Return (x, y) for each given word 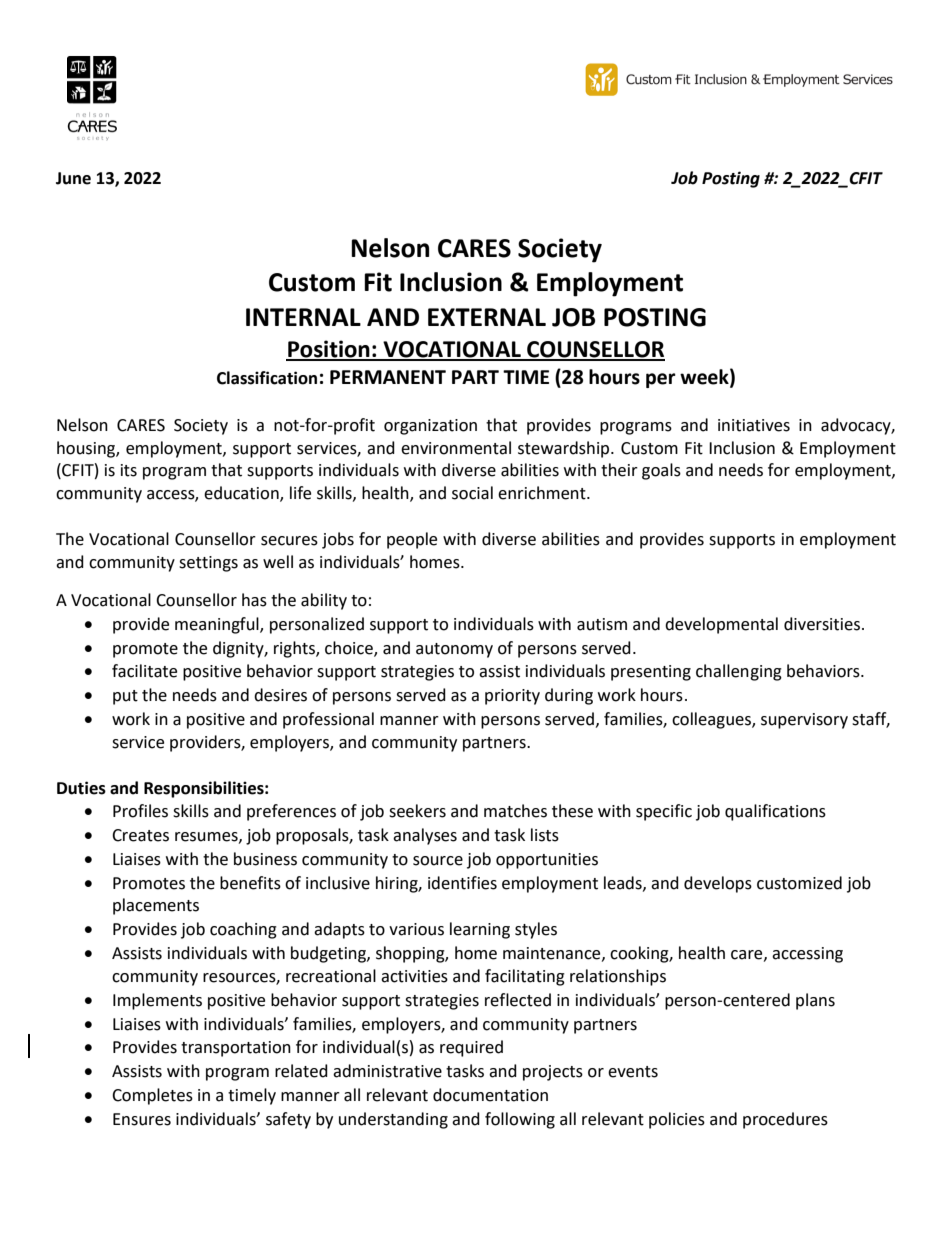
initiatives (754, 425)
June (73, 178)
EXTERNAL (487, 317)
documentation (490, 1095)
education (242, 494)
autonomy (454, 650)
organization (430, 427)
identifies (462, 883)
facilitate (144, 671)
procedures (785, 1120)
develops (718, 884)
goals (661, 471)
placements (156, 906)
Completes (152, 1096)
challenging (739, 672)
